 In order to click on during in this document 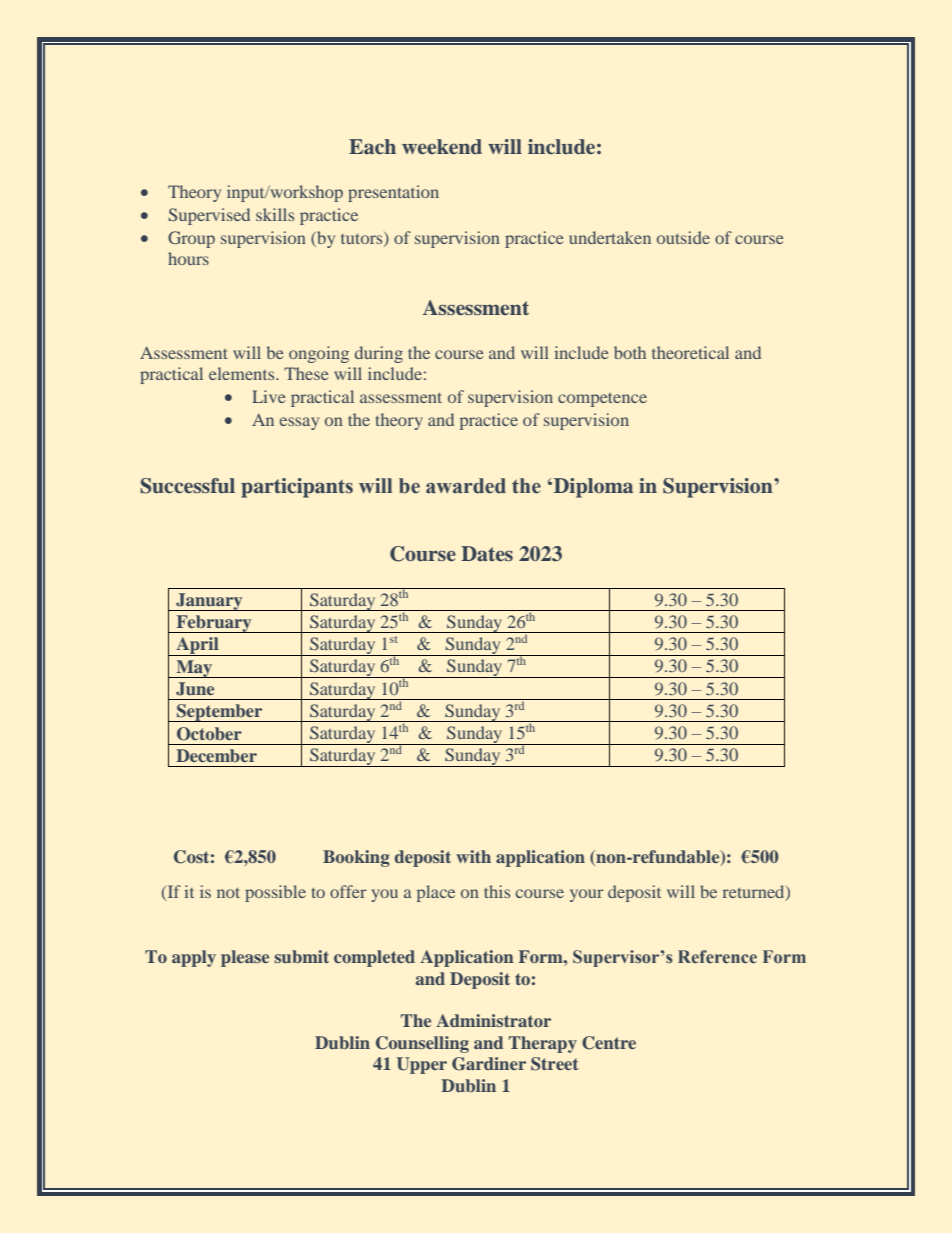, I will do `click(379, 354)`.
